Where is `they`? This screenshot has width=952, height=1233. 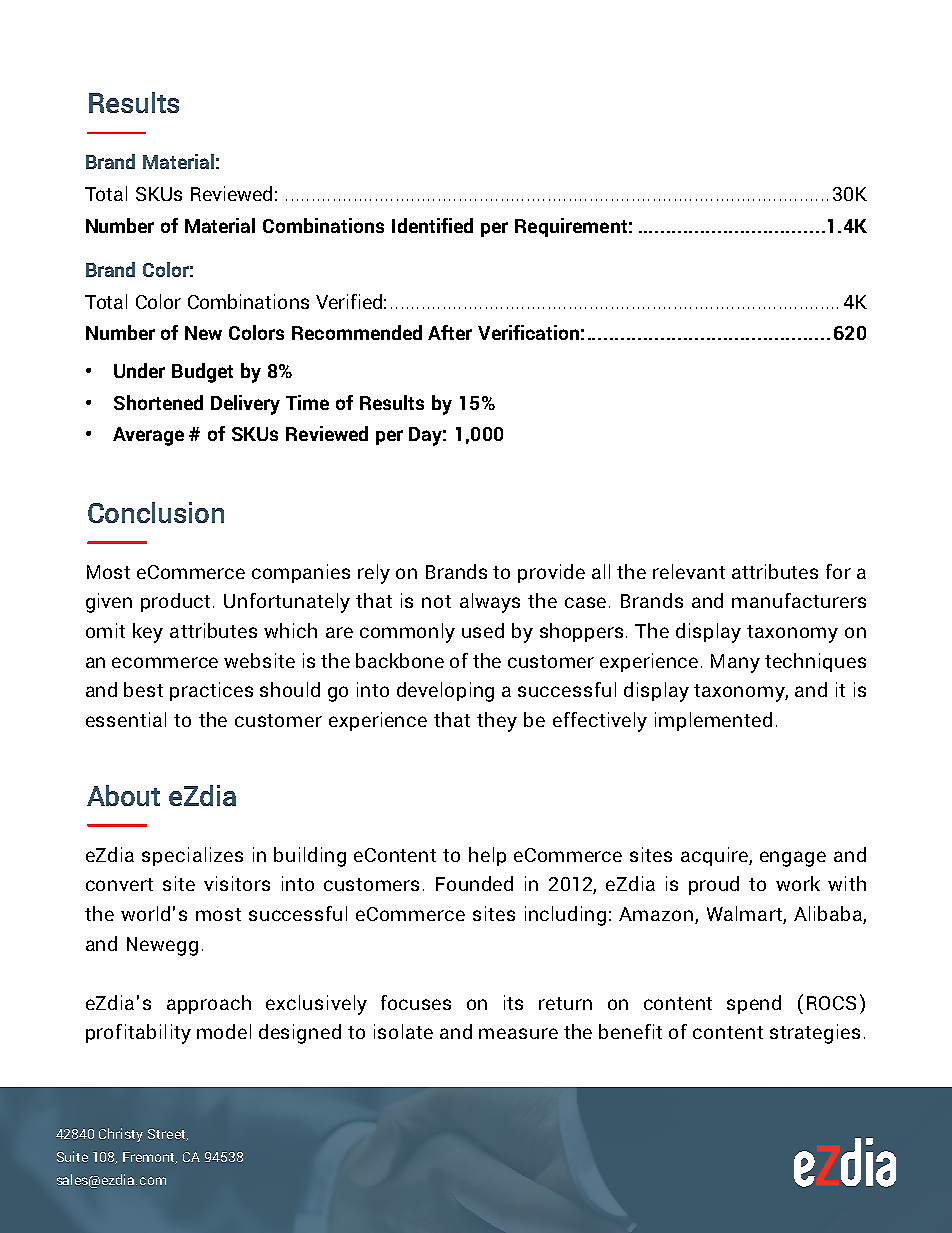 they is located at coordinates (497, 722).
